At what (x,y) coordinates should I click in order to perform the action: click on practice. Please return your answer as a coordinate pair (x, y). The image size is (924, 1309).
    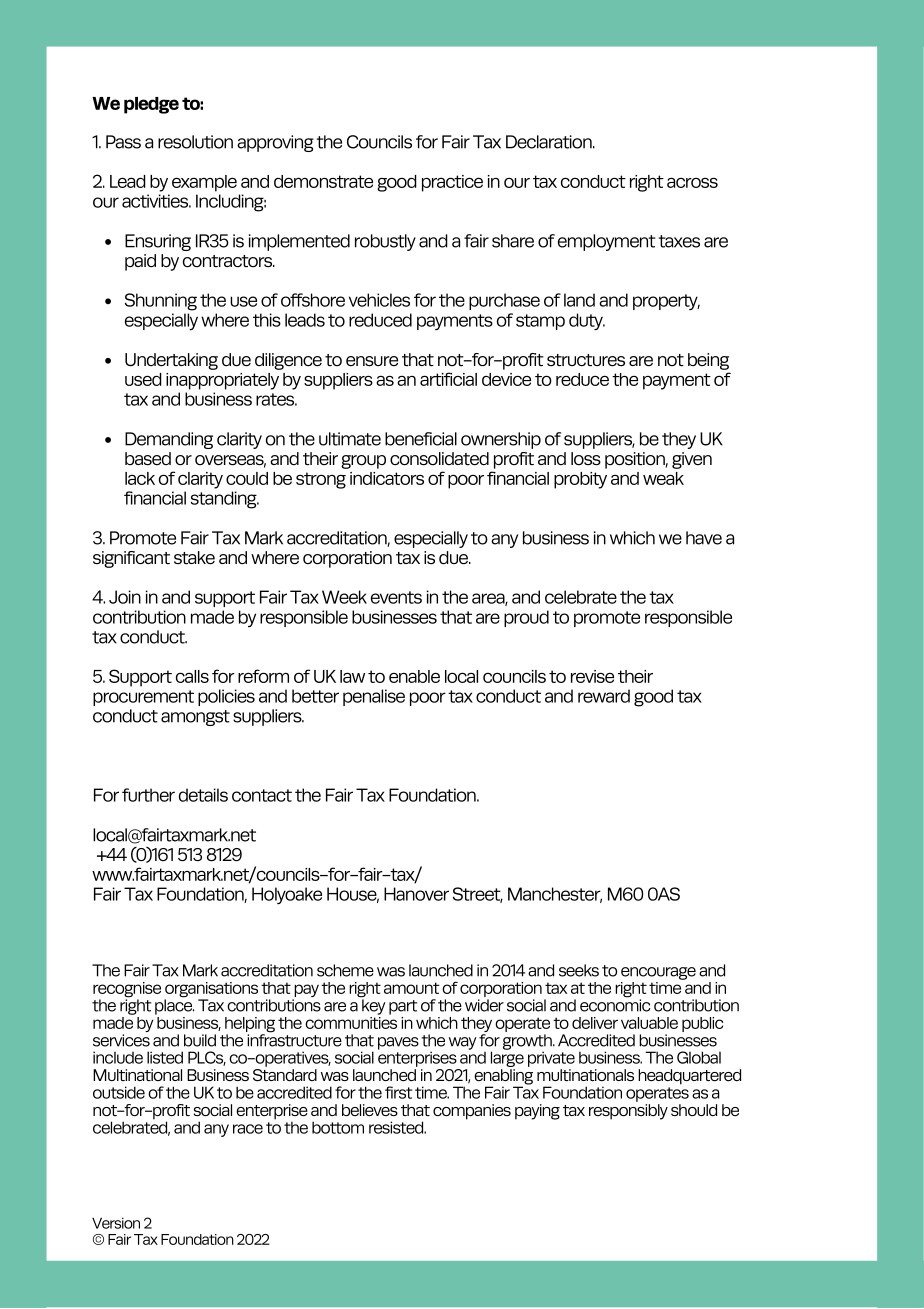
    Looking at the image, I should click on (452, 183).
